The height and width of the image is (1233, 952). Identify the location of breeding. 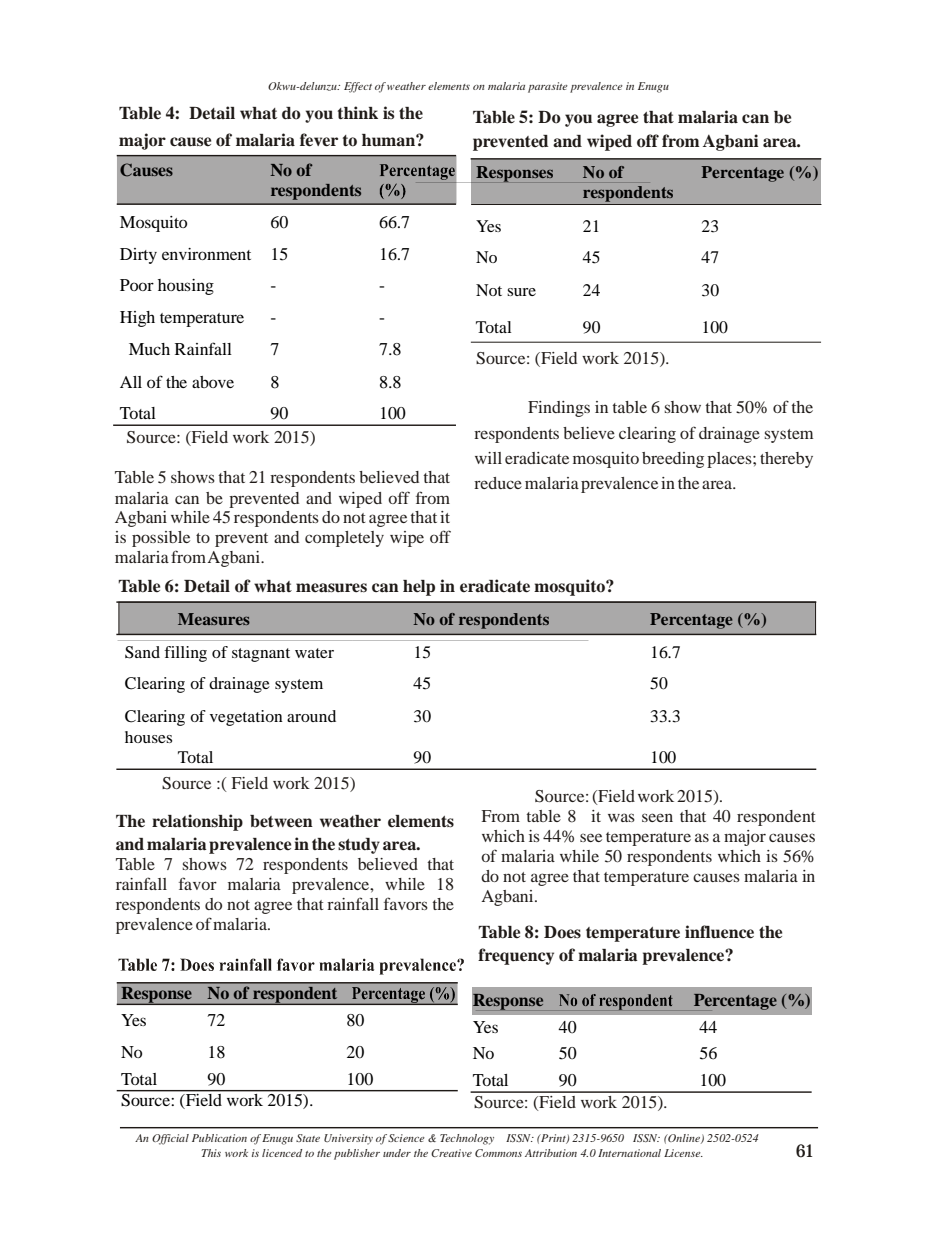
(673, 460).
